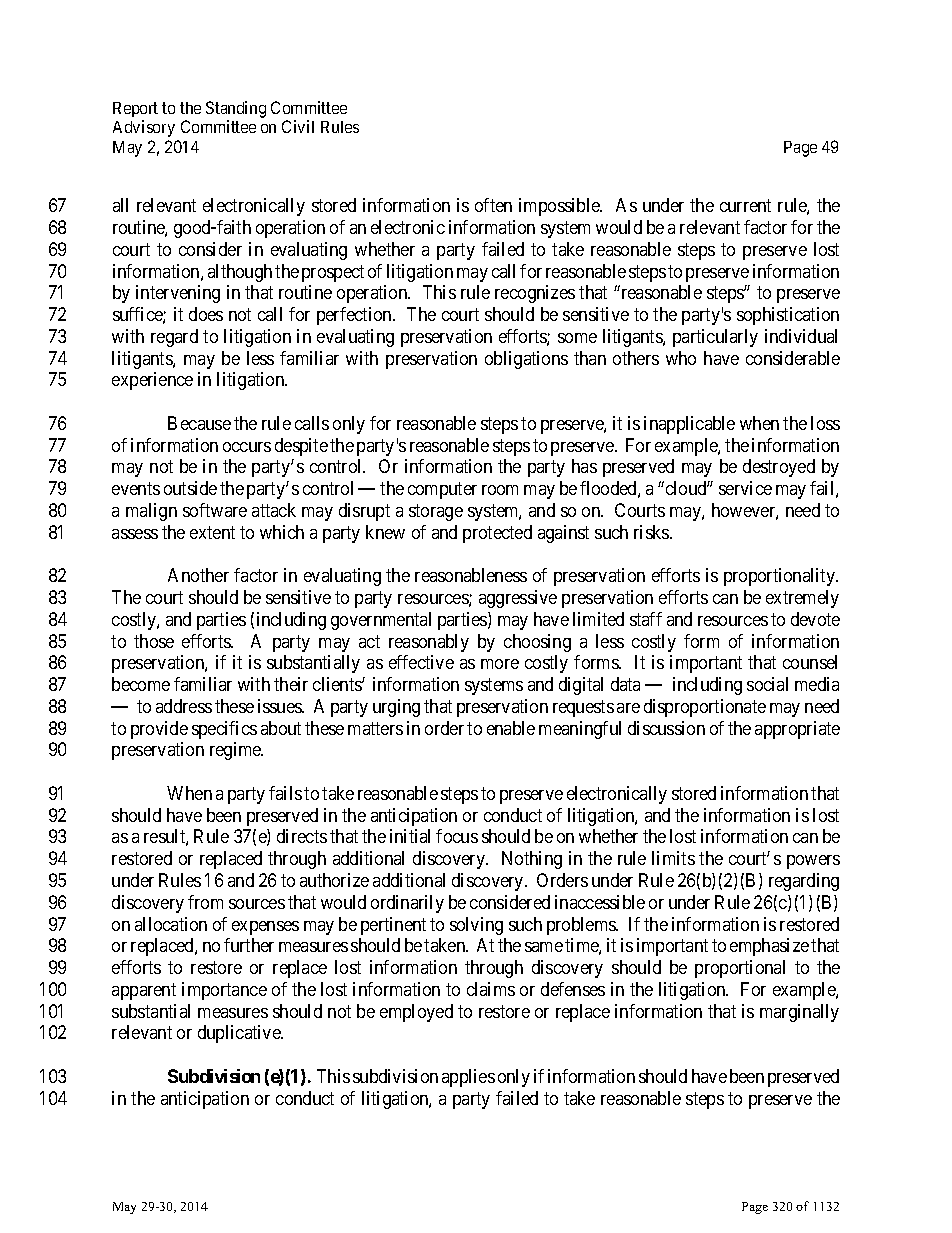  What do you see at coordinates (468, 1078) in the page?
I see `applies` at bounding box center [468, 1078].
